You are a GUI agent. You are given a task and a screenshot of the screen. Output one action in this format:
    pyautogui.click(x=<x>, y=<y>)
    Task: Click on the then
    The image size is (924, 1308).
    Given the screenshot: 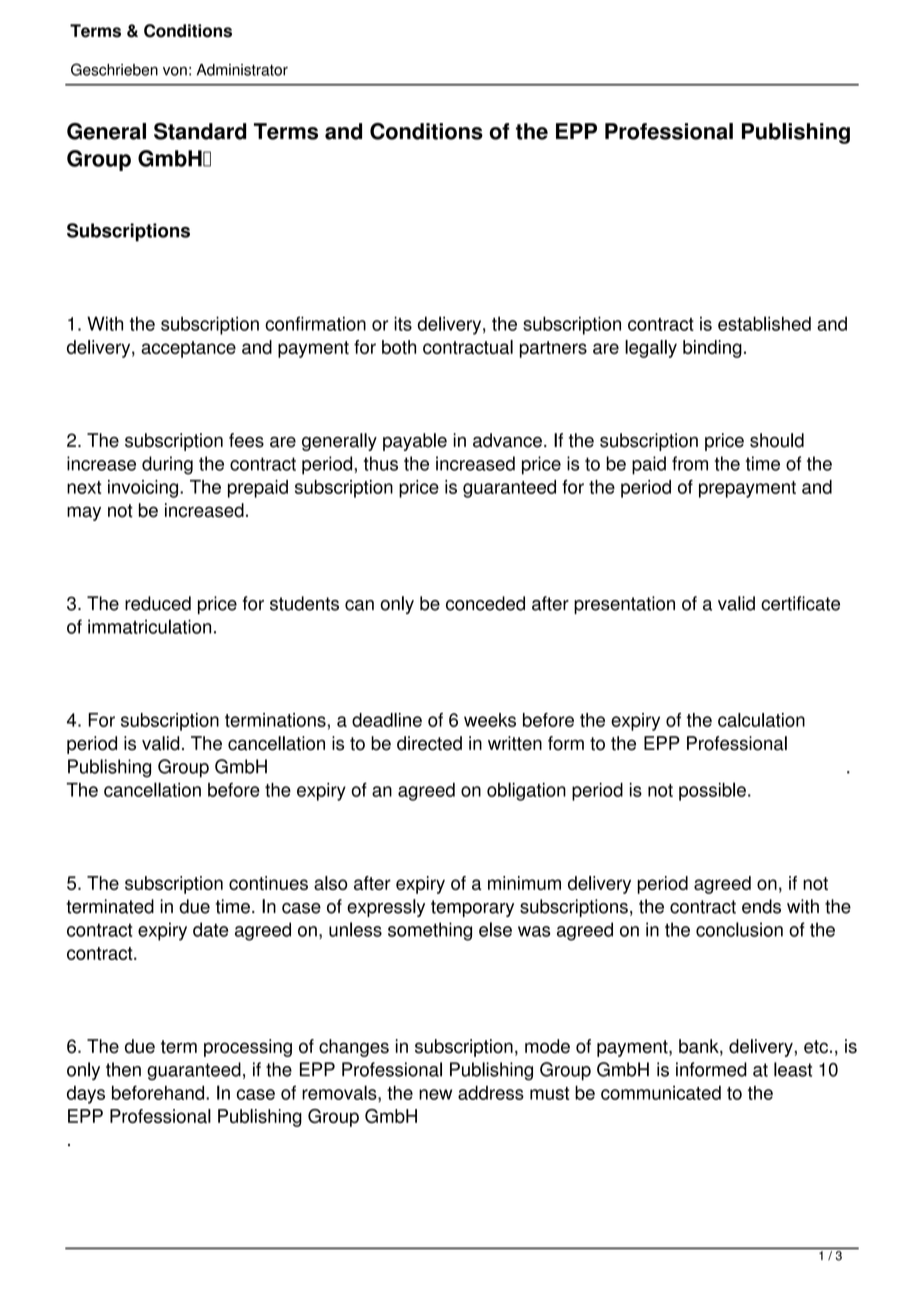 What is the action you would take?
    pyautogui.click(x=123, y=1069)
